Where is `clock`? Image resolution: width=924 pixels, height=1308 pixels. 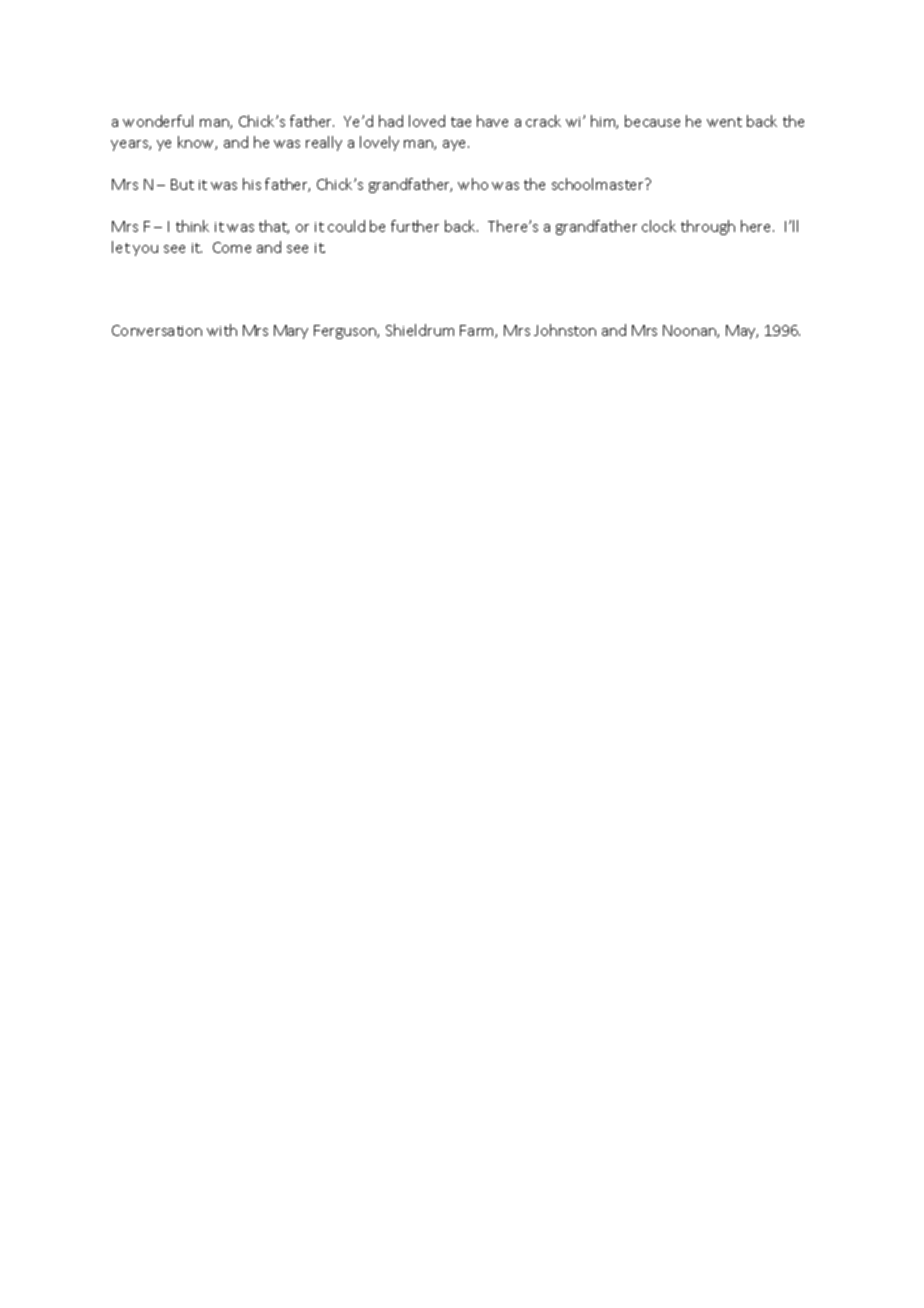 clock is located at coordinates (659, 226).
